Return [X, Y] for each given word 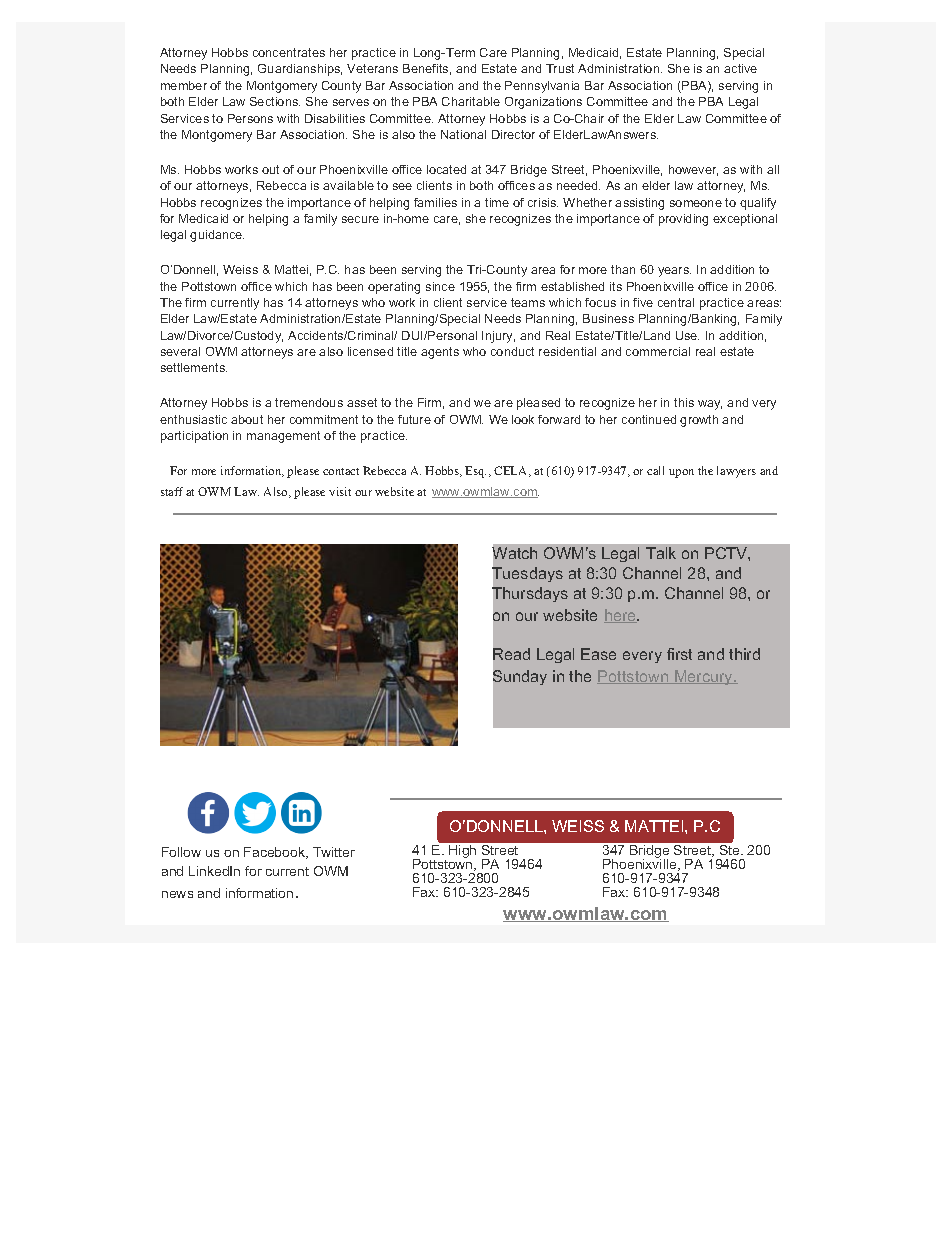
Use [687, 335]
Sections [275, 101]
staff [172, 491]
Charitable [471, 101]
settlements [194, 367]
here [621, 616]
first [679, 654]
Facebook [276, 853]
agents [440, 353]
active [740, 68]
